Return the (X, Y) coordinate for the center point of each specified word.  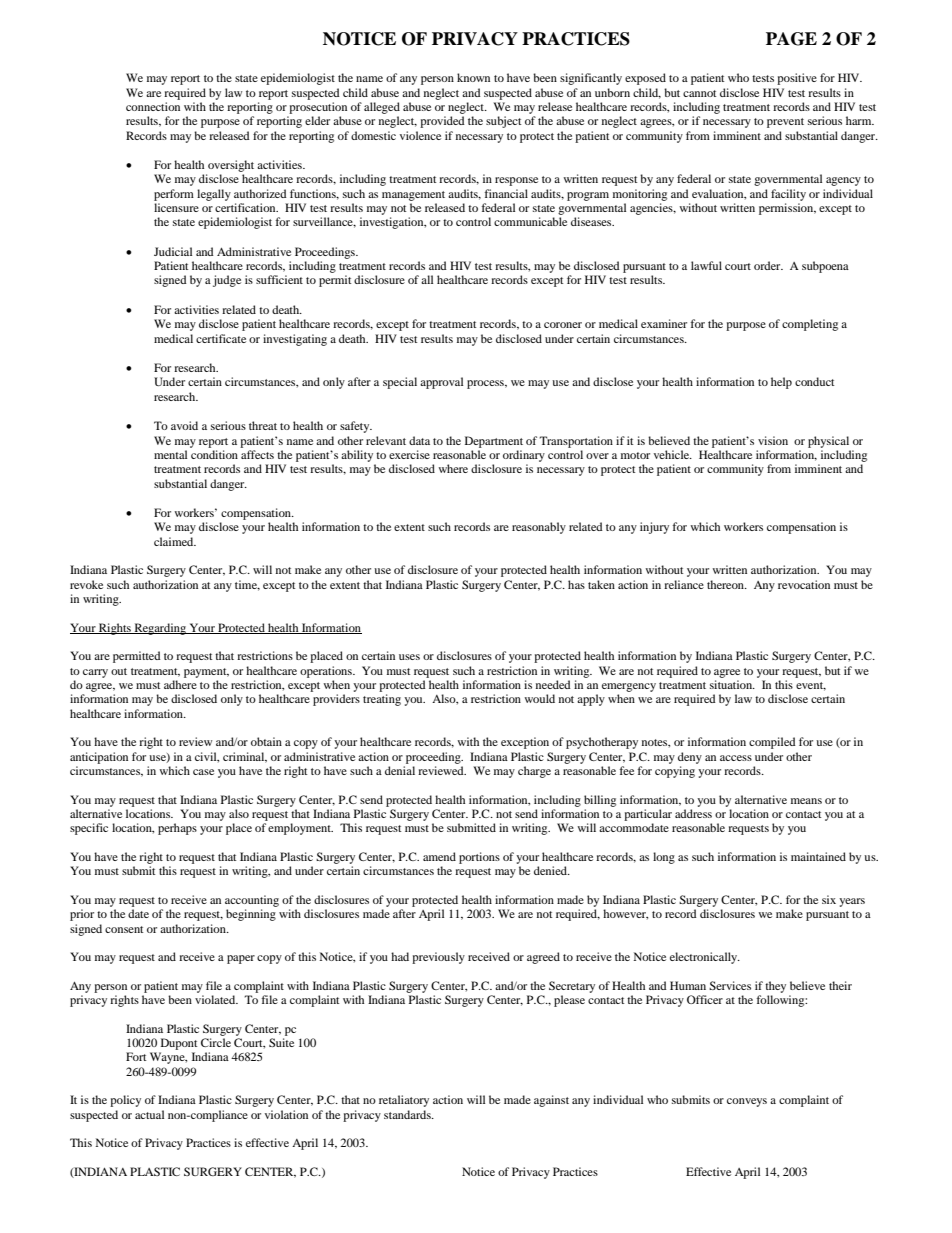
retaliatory (404, 1101)
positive (797, 79)
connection (153, 106)
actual (149, 1114)
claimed (175, 541)
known (473, 77)
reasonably (539, 528)
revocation (804, 584)
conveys (747, 1102)
